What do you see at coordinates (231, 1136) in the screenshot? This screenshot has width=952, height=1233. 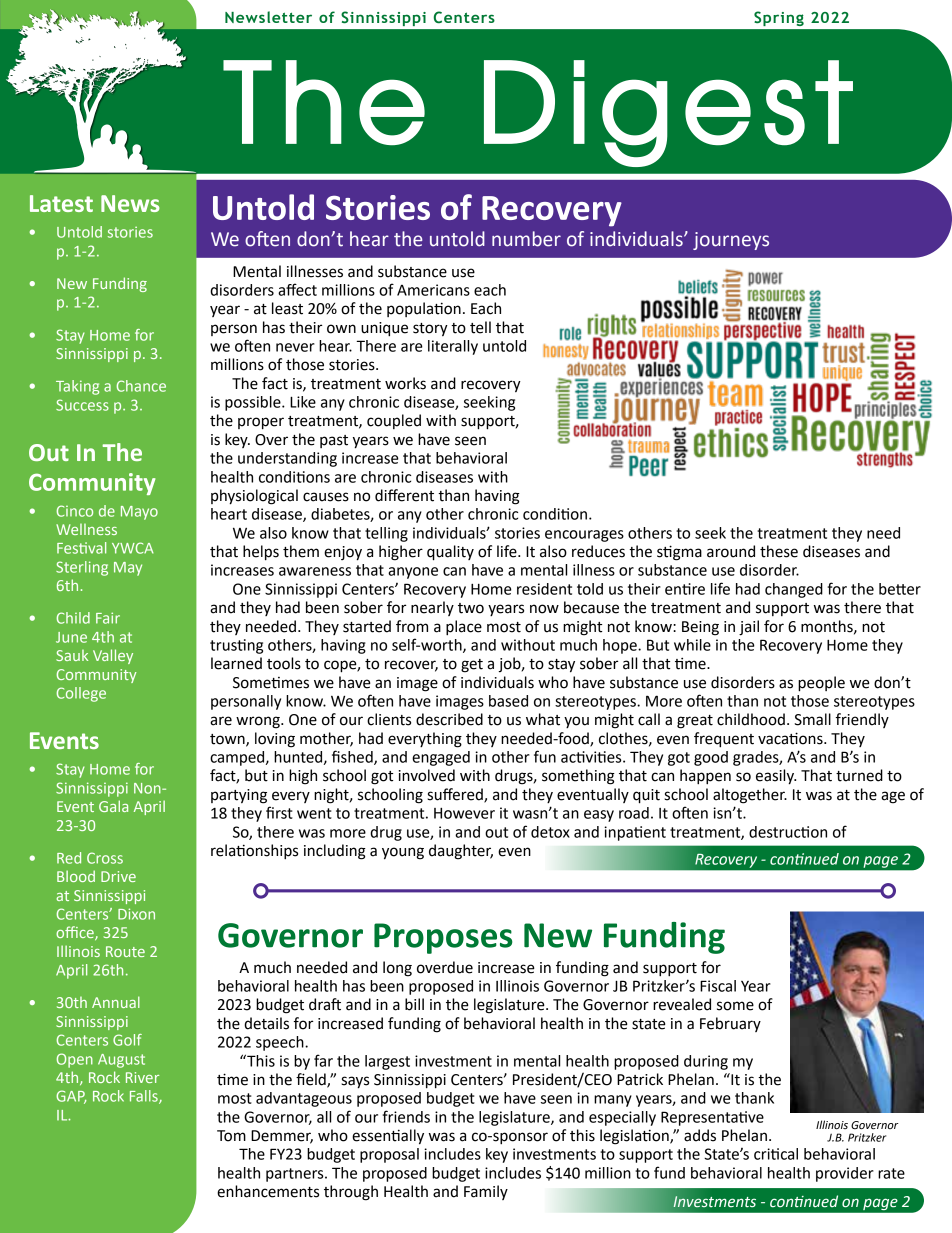 I see `Tom` at bounding box center [231, 1136].
